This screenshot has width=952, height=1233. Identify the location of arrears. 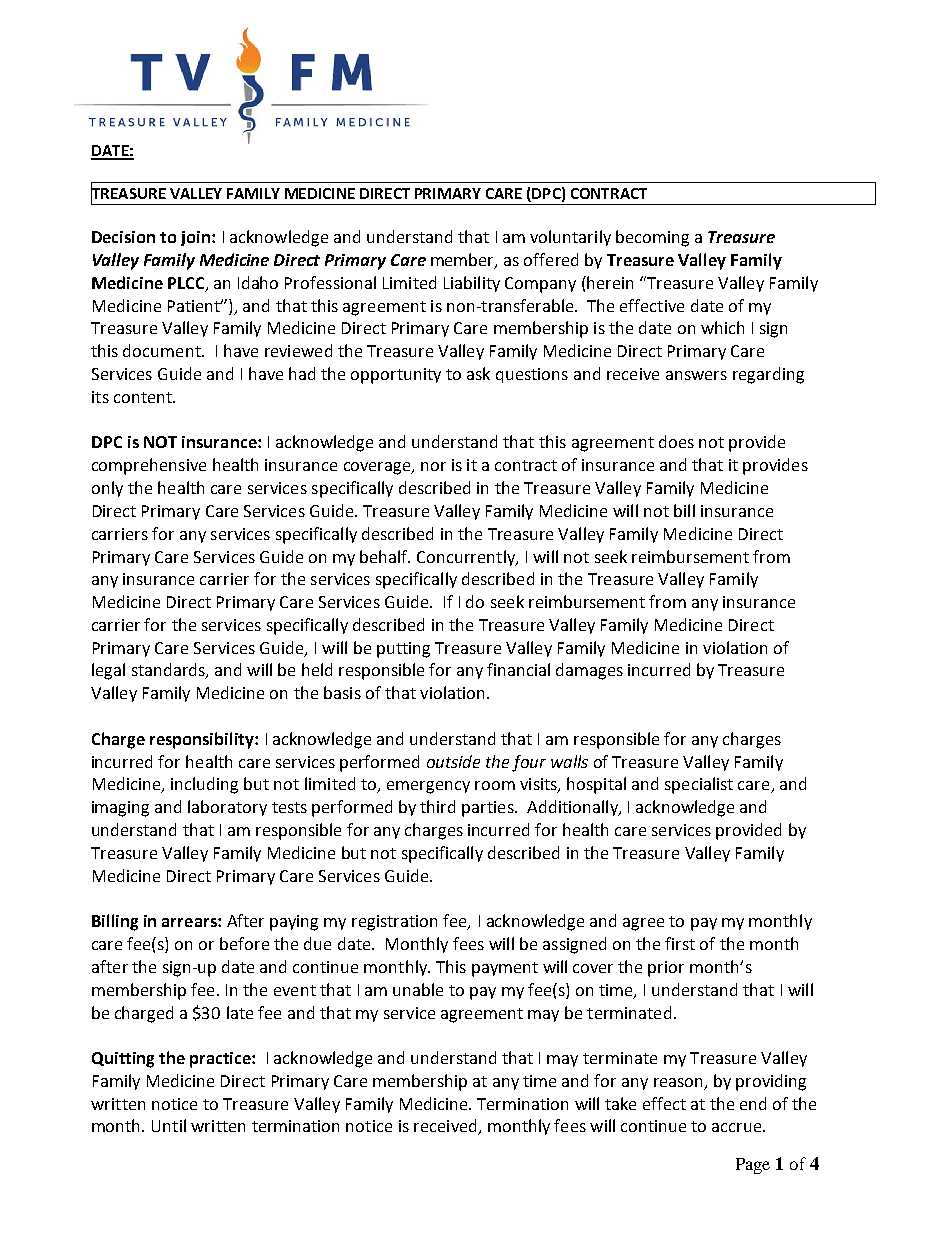
(190, 922).
